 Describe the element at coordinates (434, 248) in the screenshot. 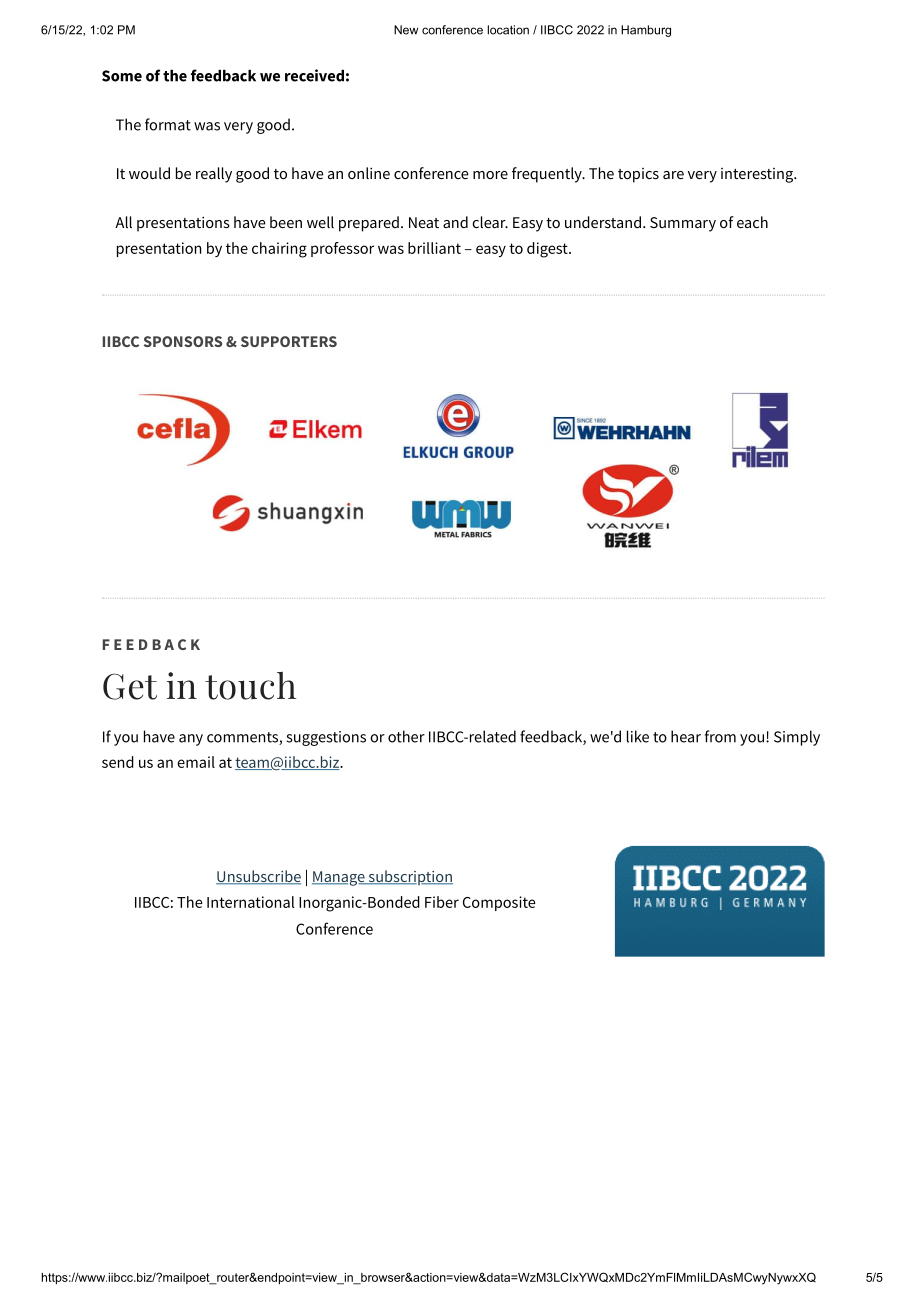

I see `brilliant` at that location.
